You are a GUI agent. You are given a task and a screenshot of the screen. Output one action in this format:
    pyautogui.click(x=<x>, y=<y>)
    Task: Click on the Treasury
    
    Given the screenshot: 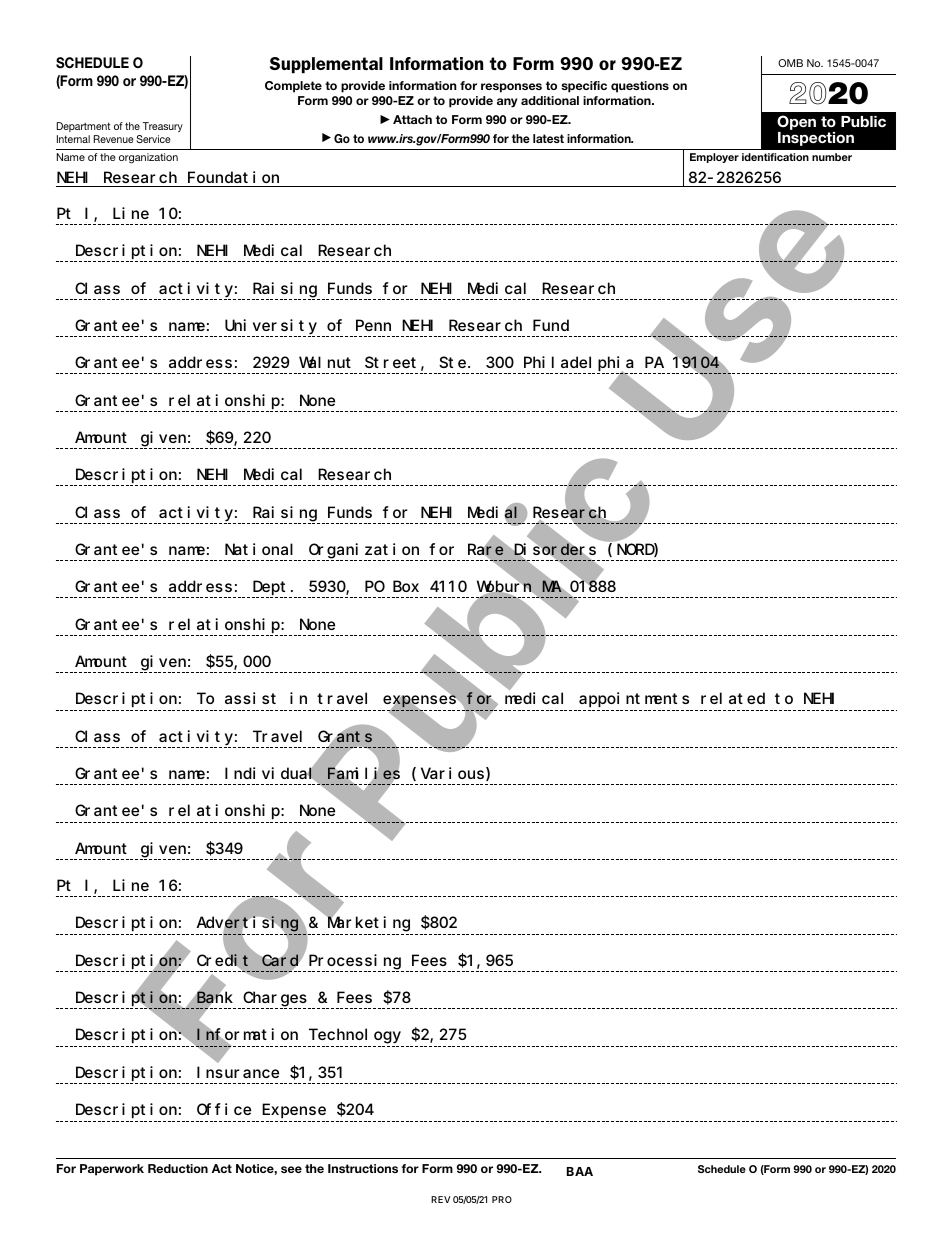 What is the action you would take?
    pyautogui.click(x=163, y=127)
